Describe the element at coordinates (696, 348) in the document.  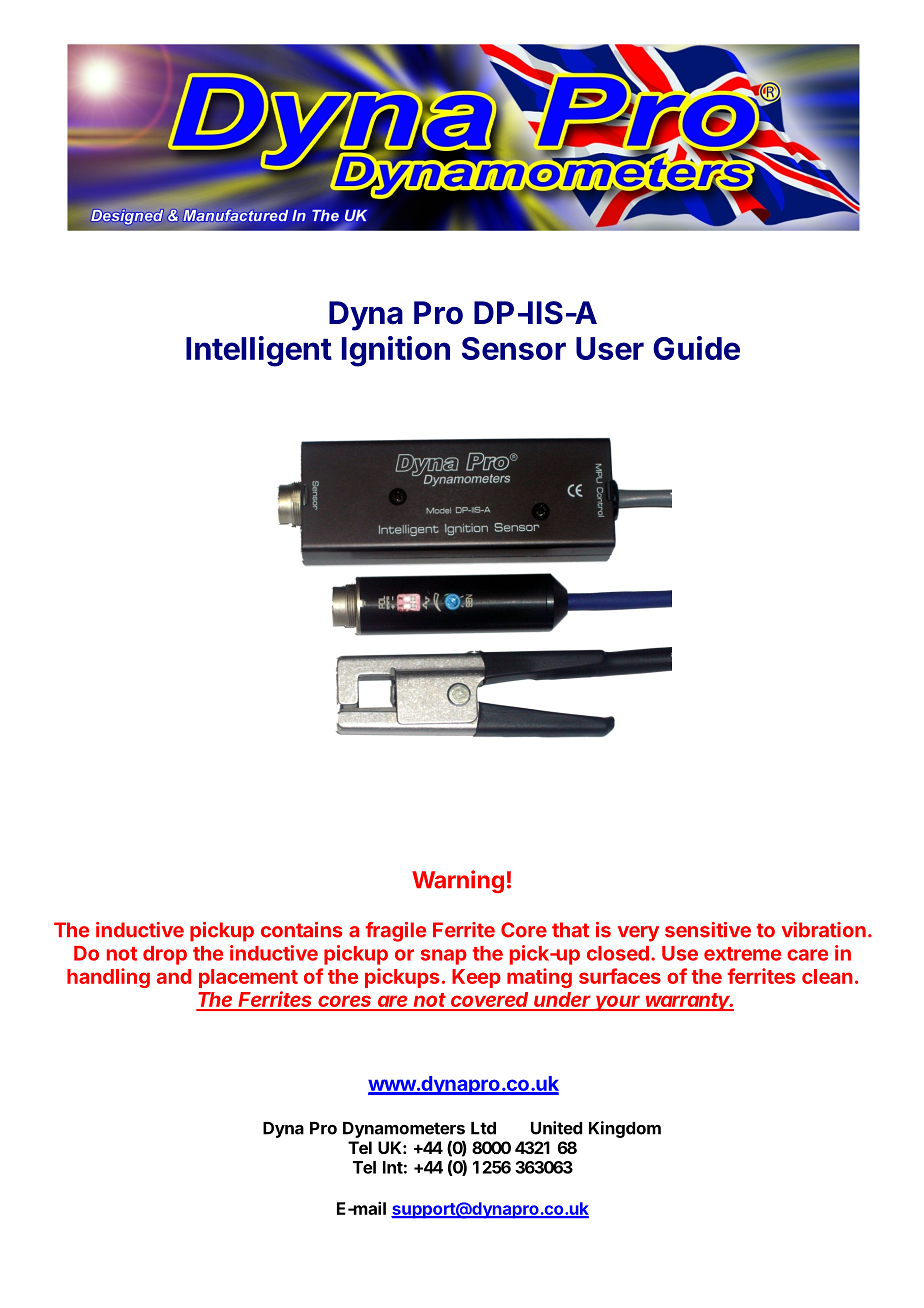
I see `Guide` at that location.
